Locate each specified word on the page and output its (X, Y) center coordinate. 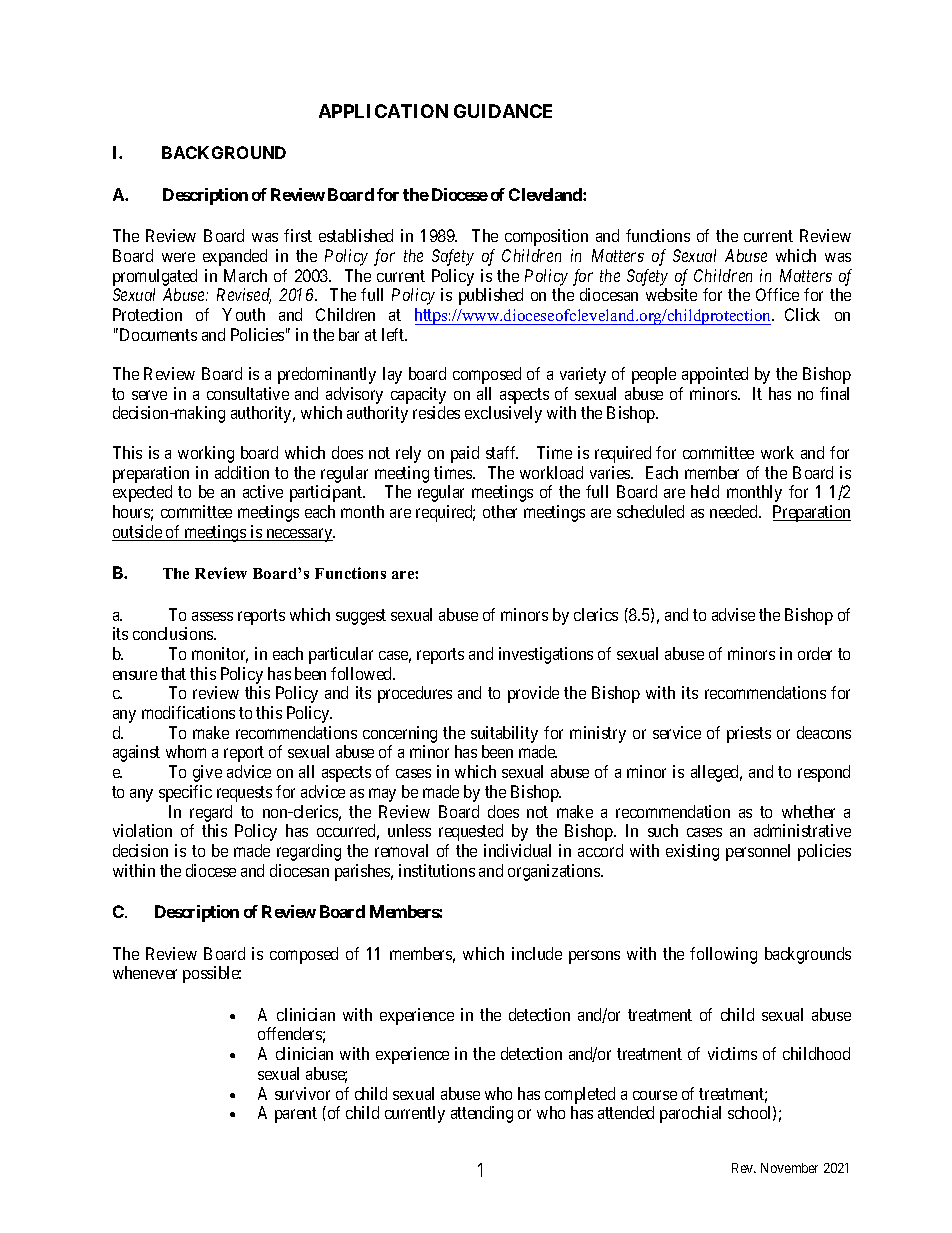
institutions (437, 870)
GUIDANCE (503, 111)
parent (296, 1115)
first (298, 235)
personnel (758, 852)
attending (482, 1114)
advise (733, 614)
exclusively (503, 414)
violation (142, 830)
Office (777, 294)
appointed (715, 375)
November (789, 1168)
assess (212, 616)
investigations (546, 655)
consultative (248, 393)
